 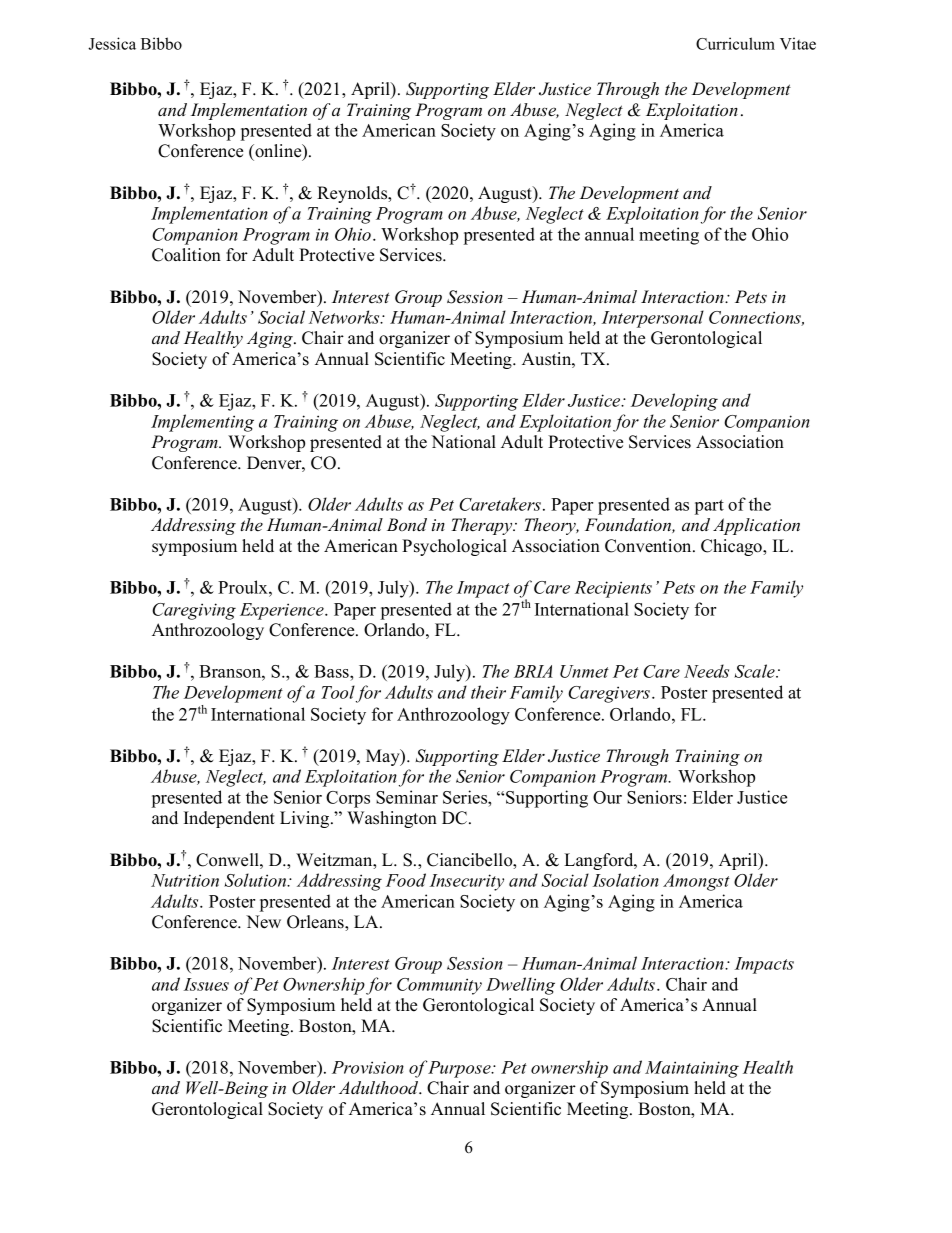 I want to click on Independent, so click(x=229, y=819).
